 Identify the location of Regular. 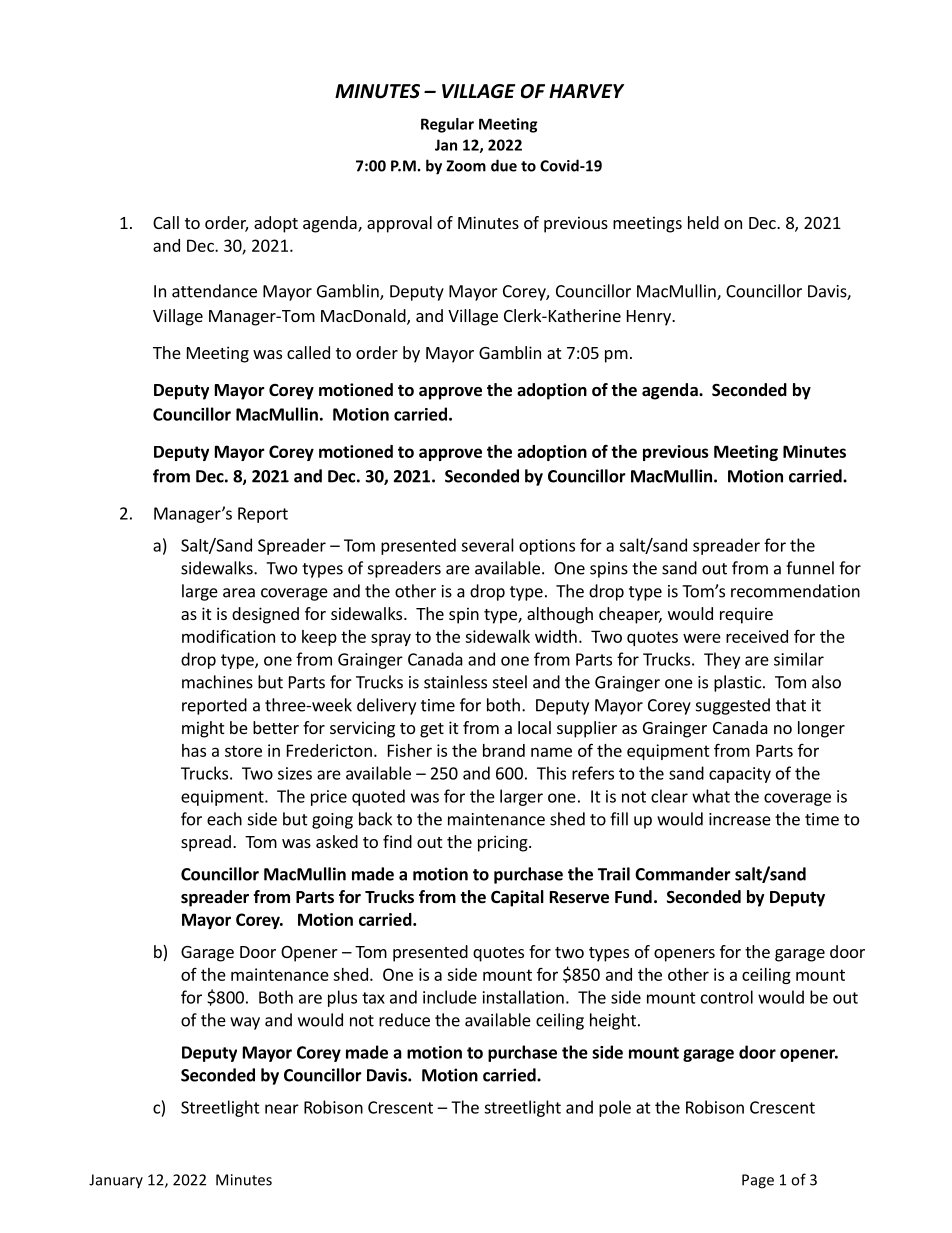
(447, 125).
